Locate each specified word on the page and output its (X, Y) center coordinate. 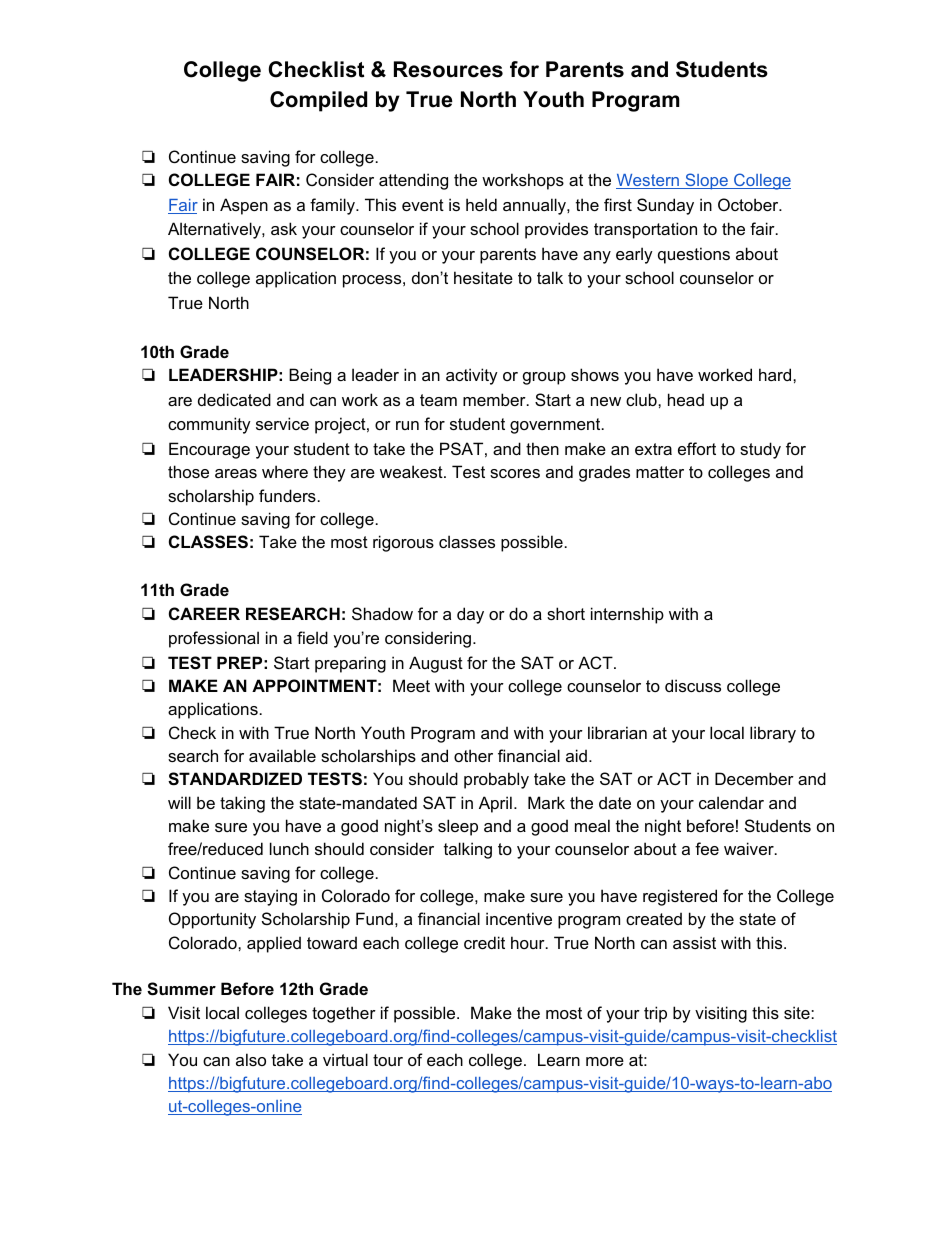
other (473, 755)
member (495, 399)
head (686, 399)
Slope (706, 181)
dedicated (234, 399)
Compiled (318, 101)
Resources (448, 69)
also (251, 1059)
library (773, 734)
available (282, 755)
